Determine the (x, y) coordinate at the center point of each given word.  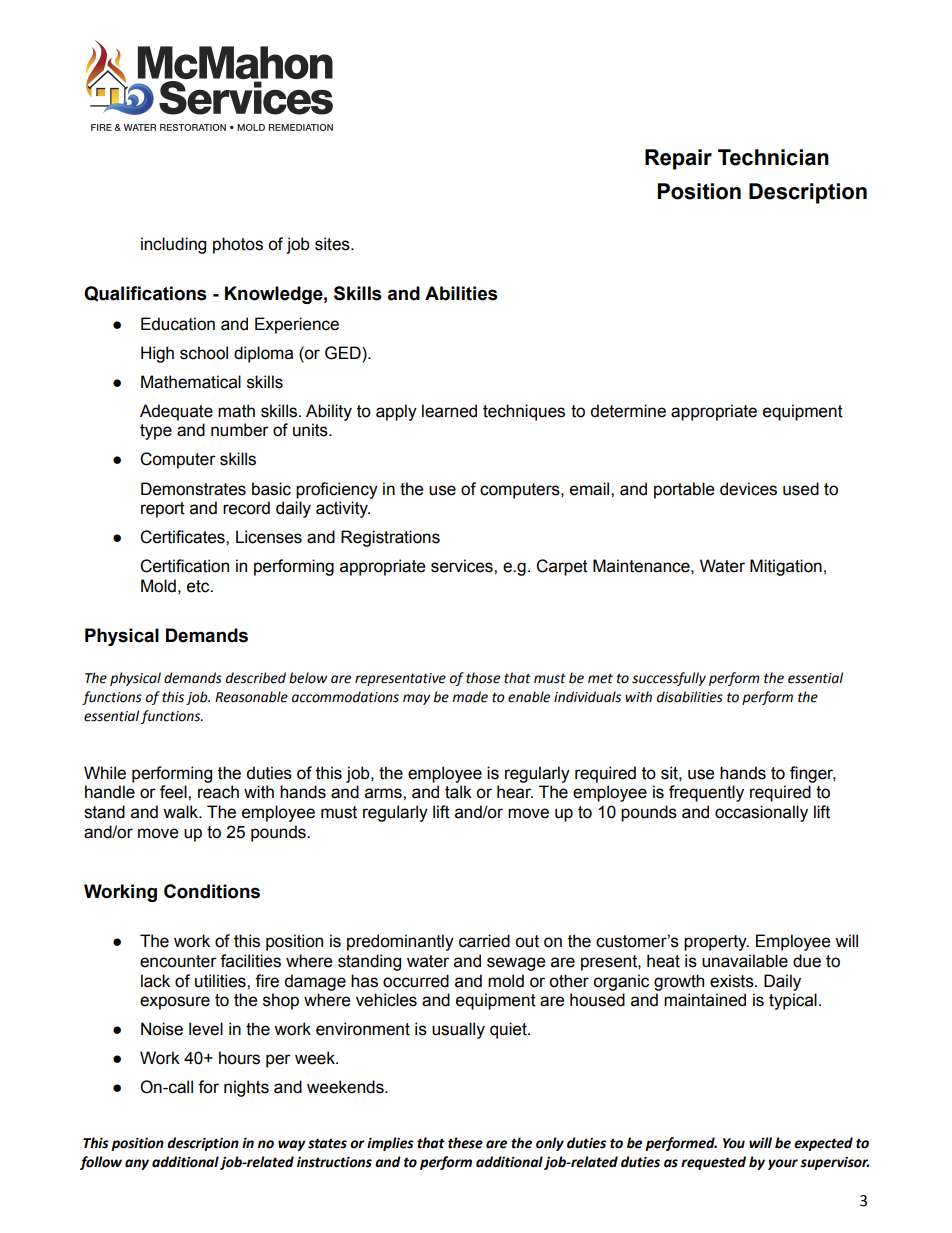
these (465, 1143)
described (256, 678)
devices (748, 489)
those (483, 678)
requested (713, 1163)
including (173, 245)
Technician (773, 157)
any (137, 1164)
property (716, 943)
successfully (669, 679)
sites (333, 244)
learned (449, 411)
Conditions (212, 891)
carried (484, 941)
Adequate (176, 412)
